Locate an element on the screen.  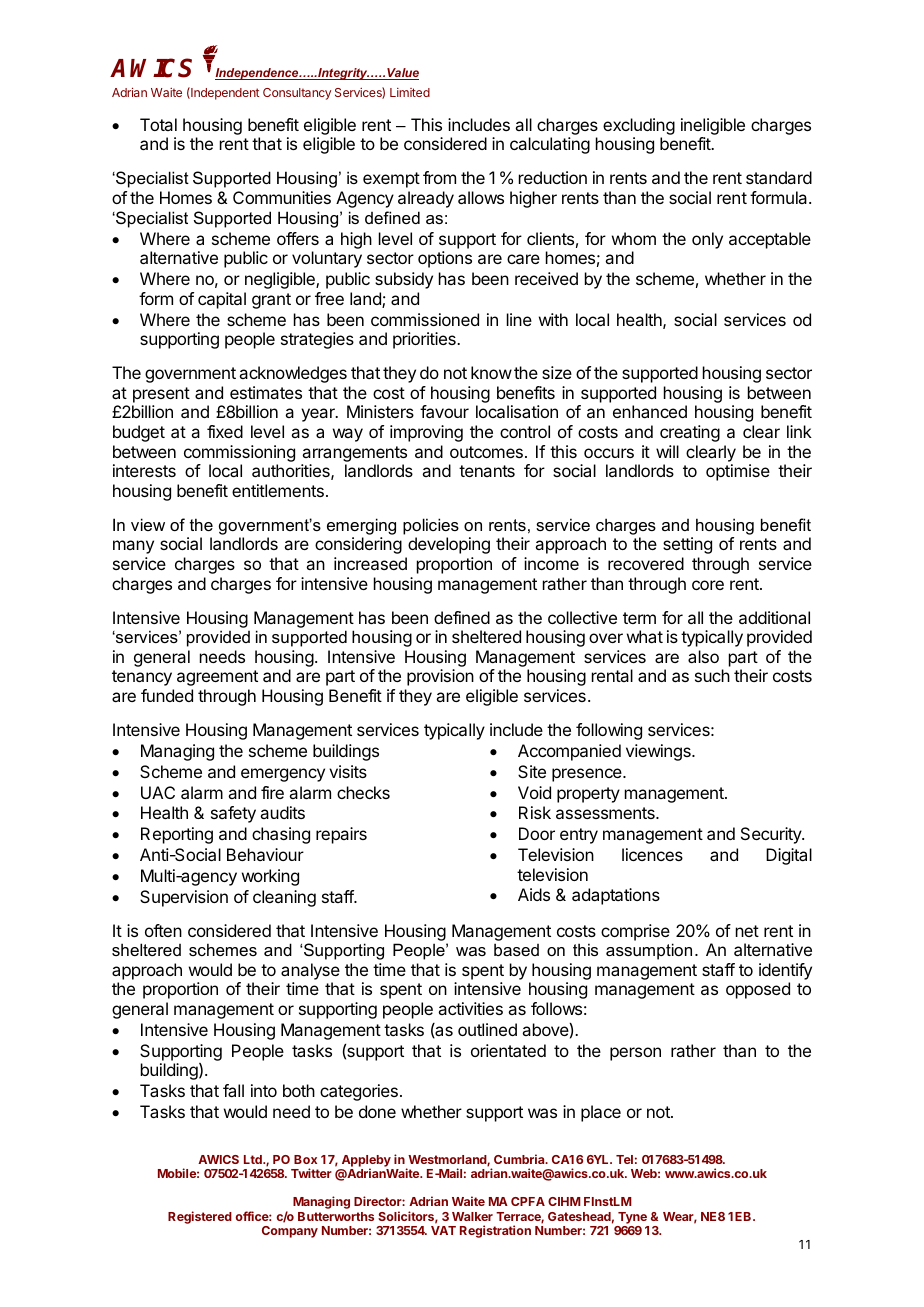
favour is located at coordinates (444, 411).
